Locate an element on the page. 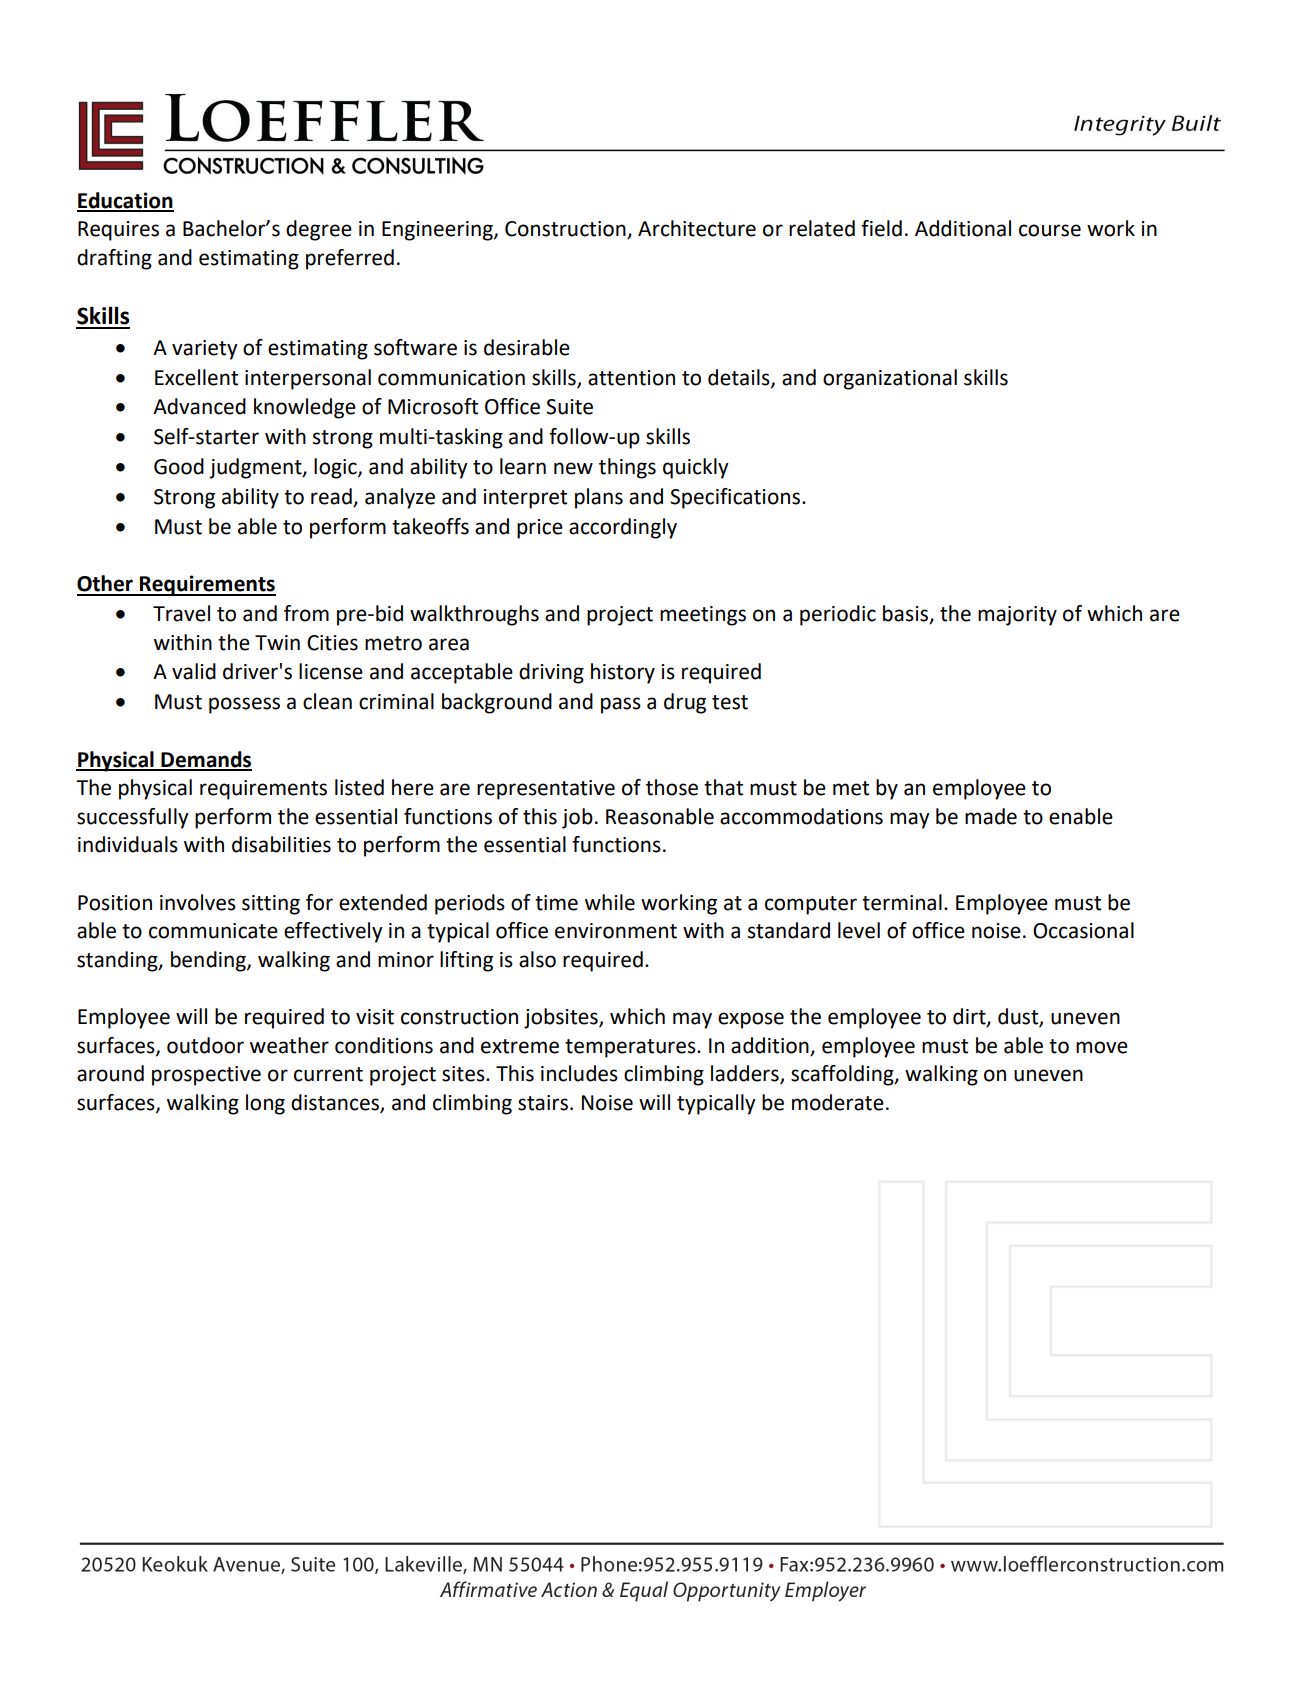 Image resolution: width=1304 pixels, height=1688 pixels. degree is located at coordinates (319, 230).
